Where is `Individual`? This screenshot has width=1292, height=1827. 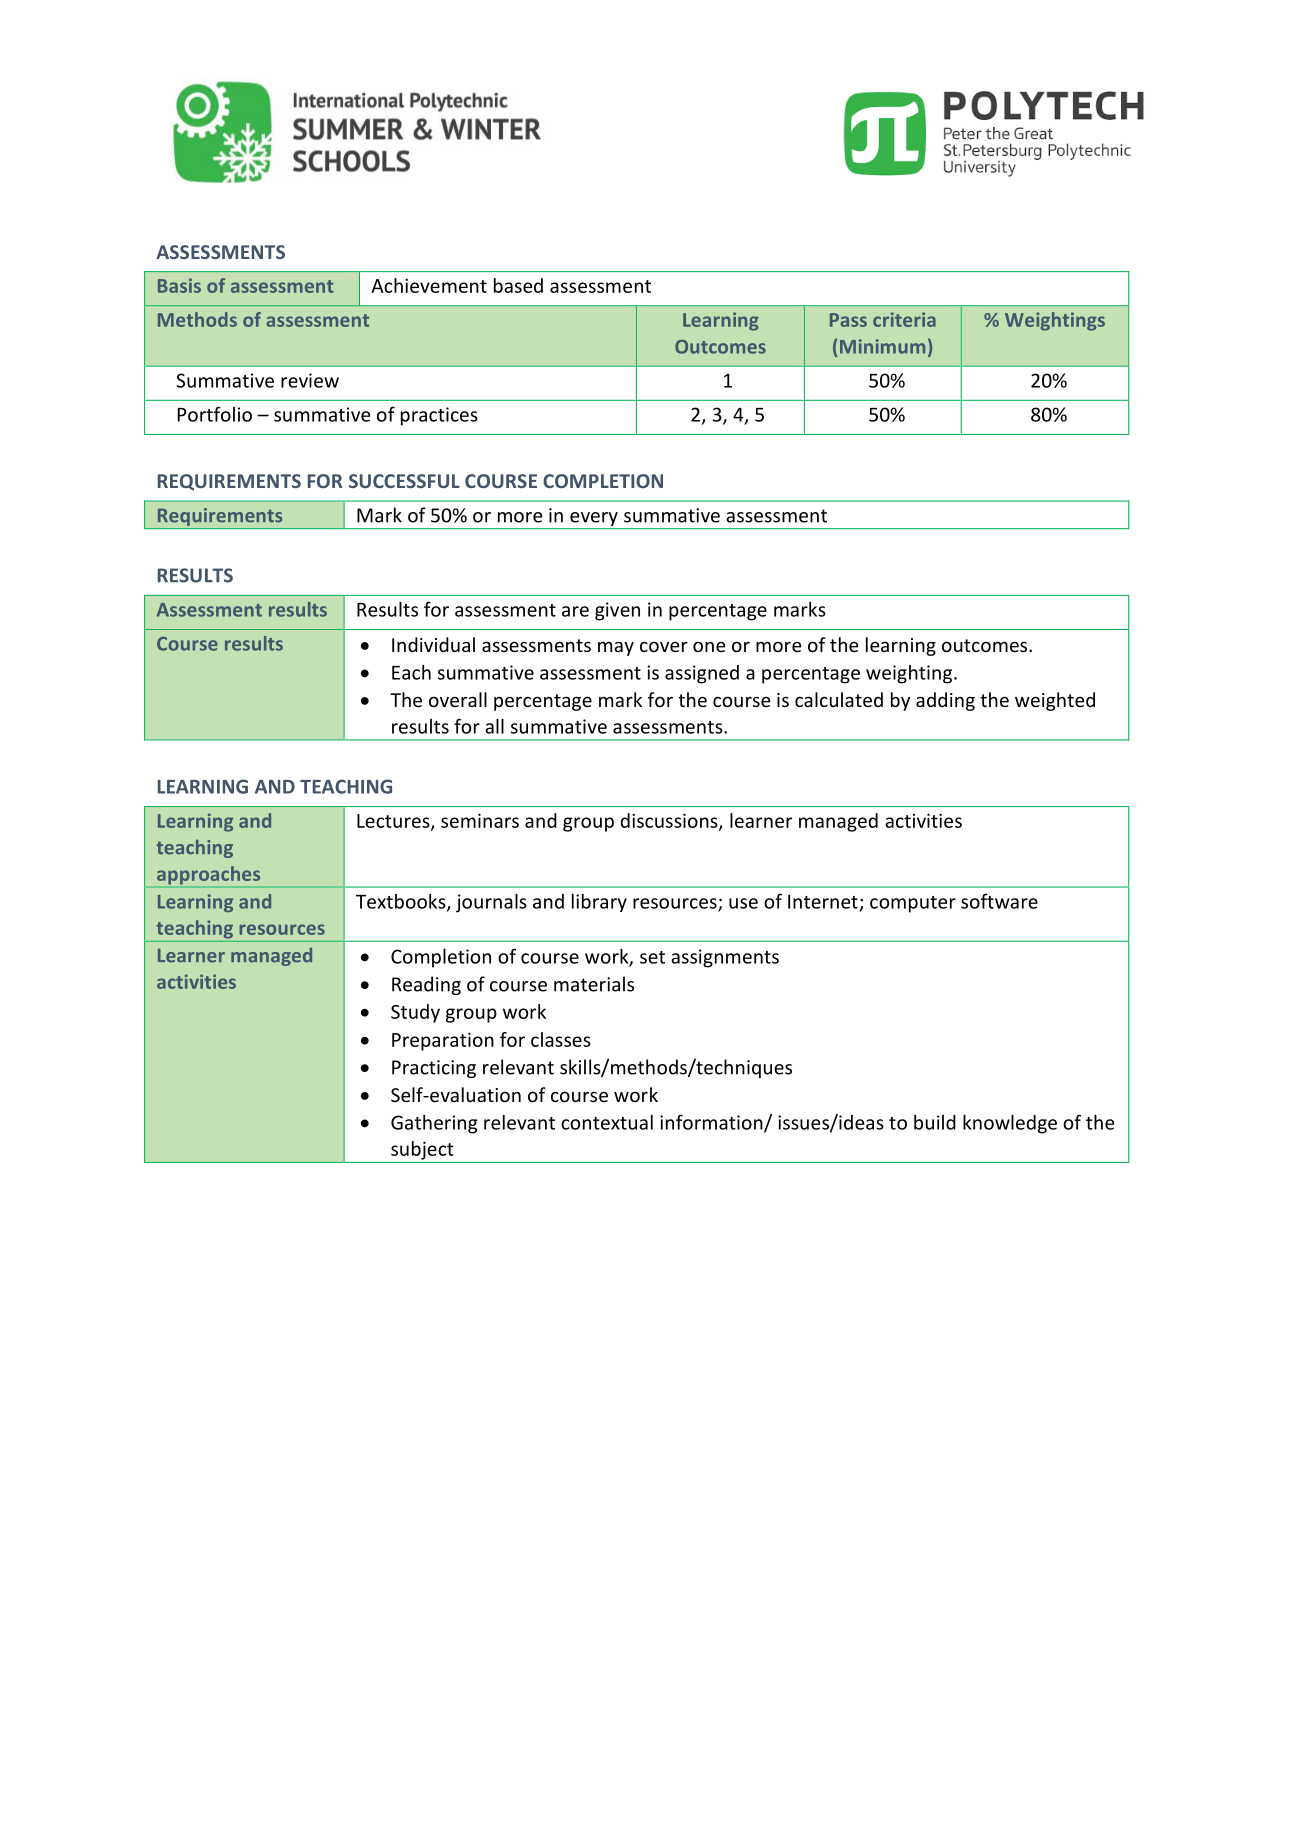 Individual is located at coordinates (433, 644).
